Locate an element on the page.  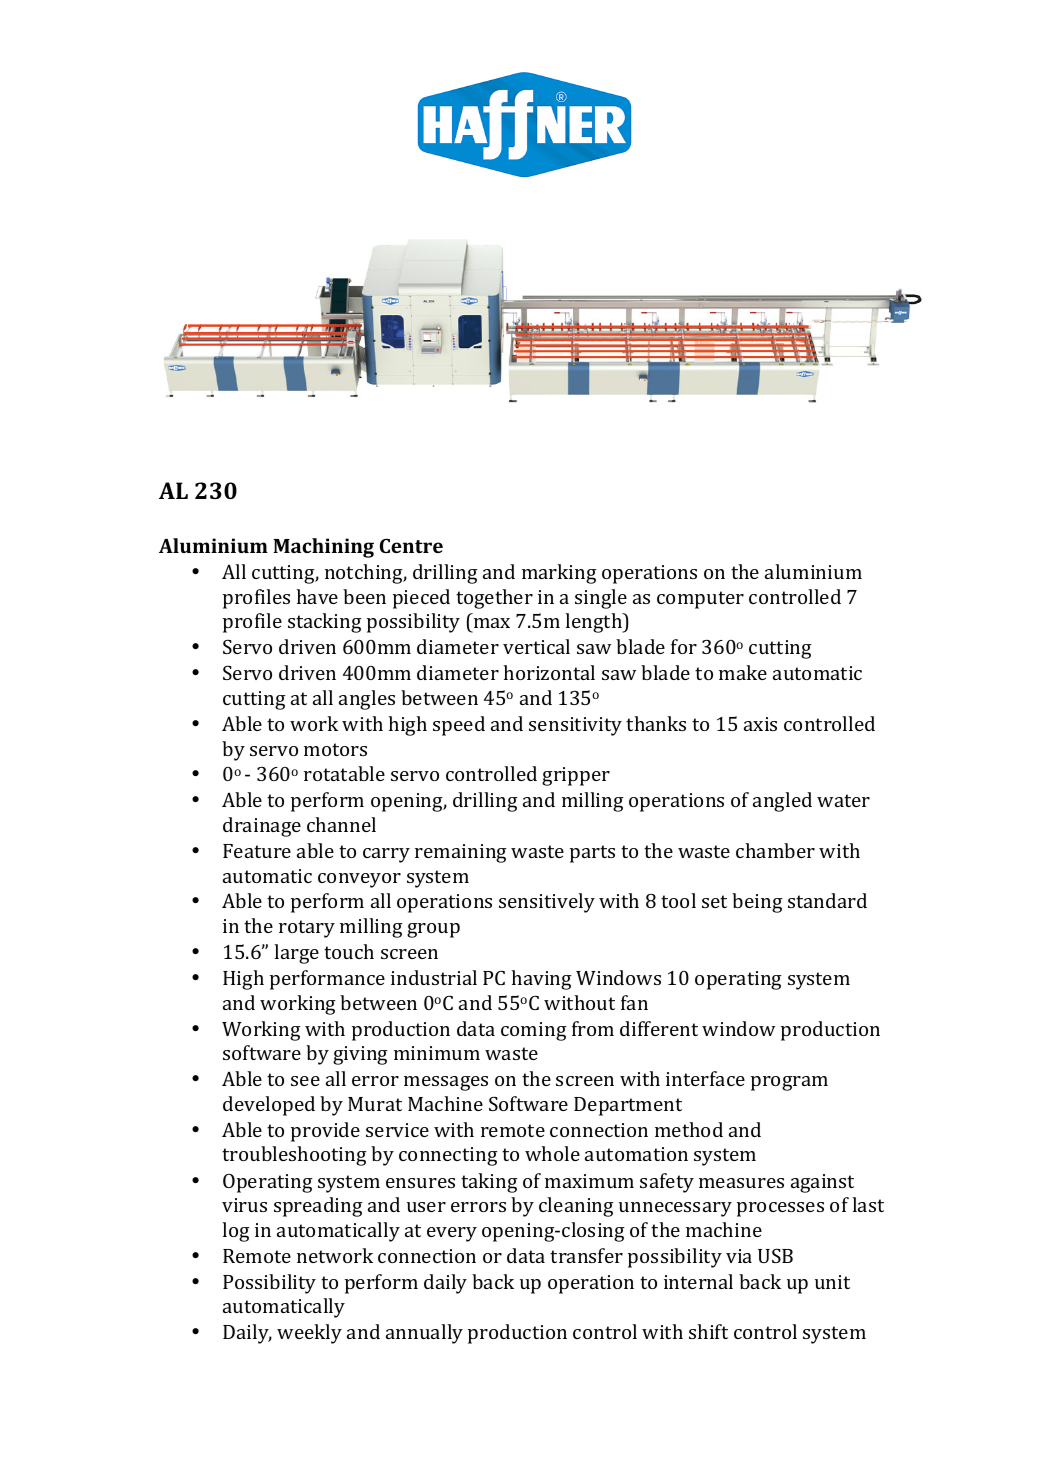
gripper is located at coordinates (576, 776).
